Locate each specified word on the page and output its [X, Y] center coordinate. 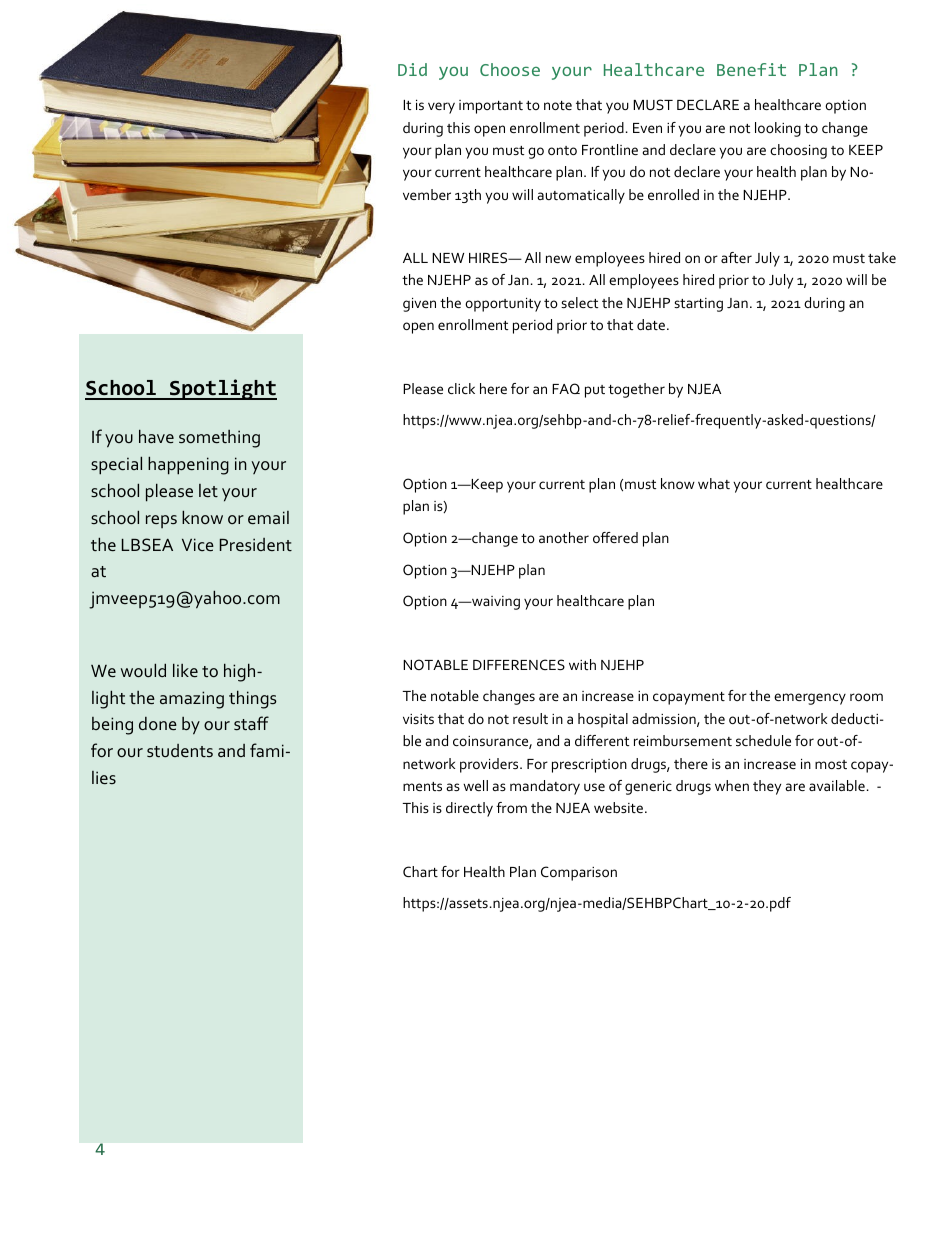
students [180, 751]
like [185, 670]
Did [412, 69]
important [491, 107]
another [564, 537]
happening [188, 465]
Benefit [751, 69]
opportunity [503, 305]
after [736, 257]
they [767, 787]
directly [469, 809]
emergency [810, 699]
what [714, 483]
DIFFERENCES [519, 664]
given [419, 305]
